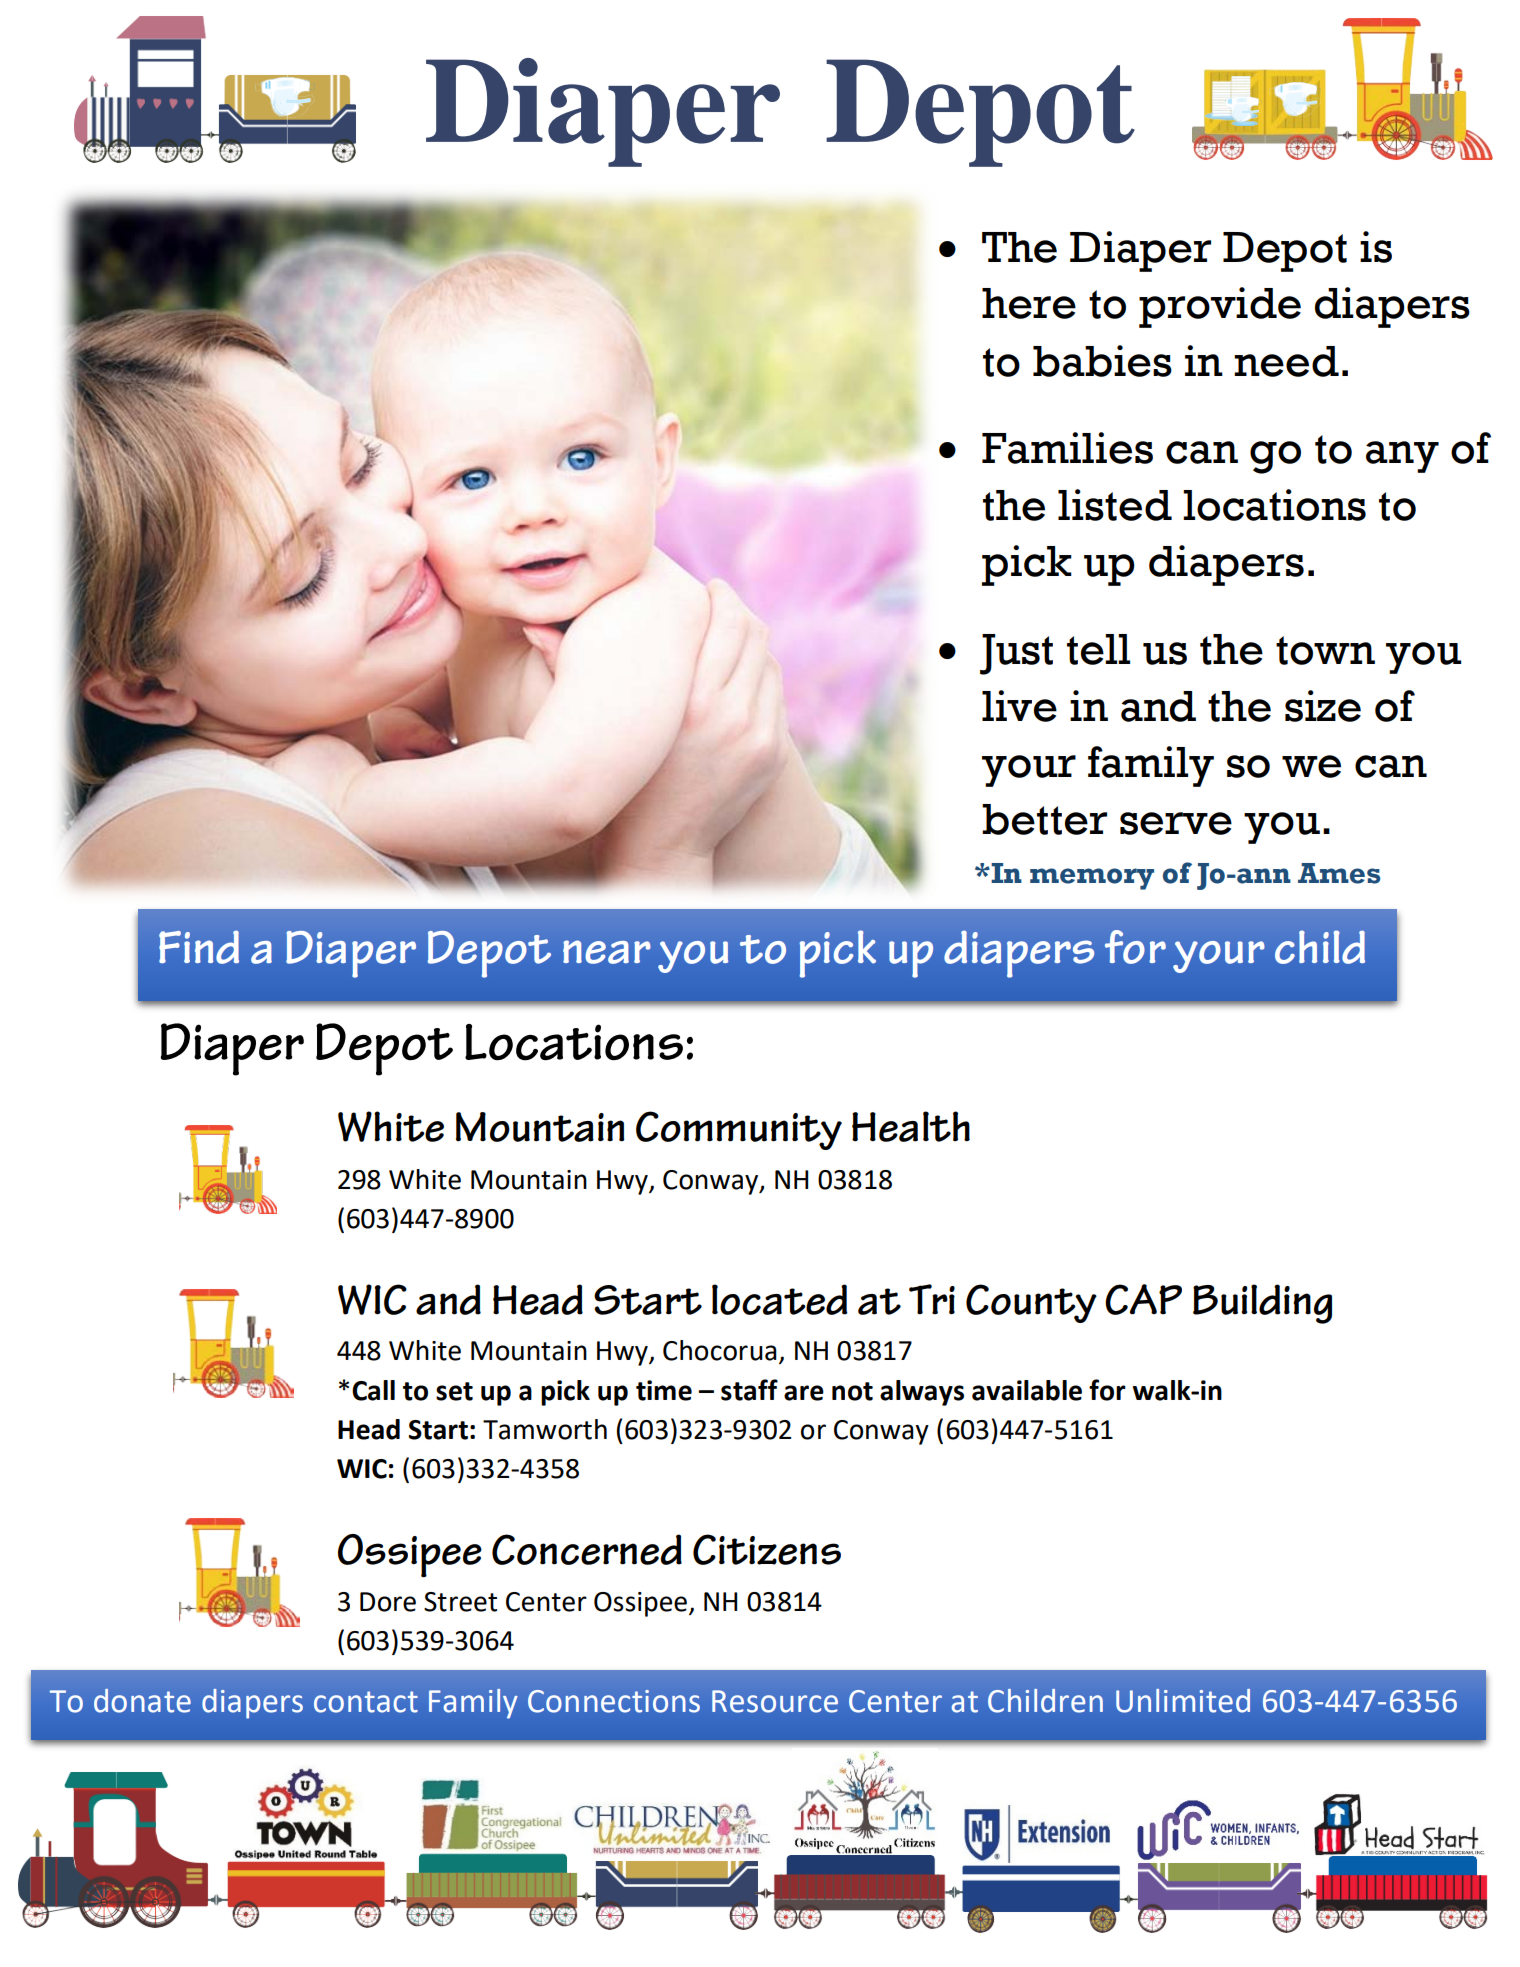 The width and height of the screenshot is (1520, 1967). Describe the element at coordinates (199, 947) in the screenshot. I see `Find` at that location.
